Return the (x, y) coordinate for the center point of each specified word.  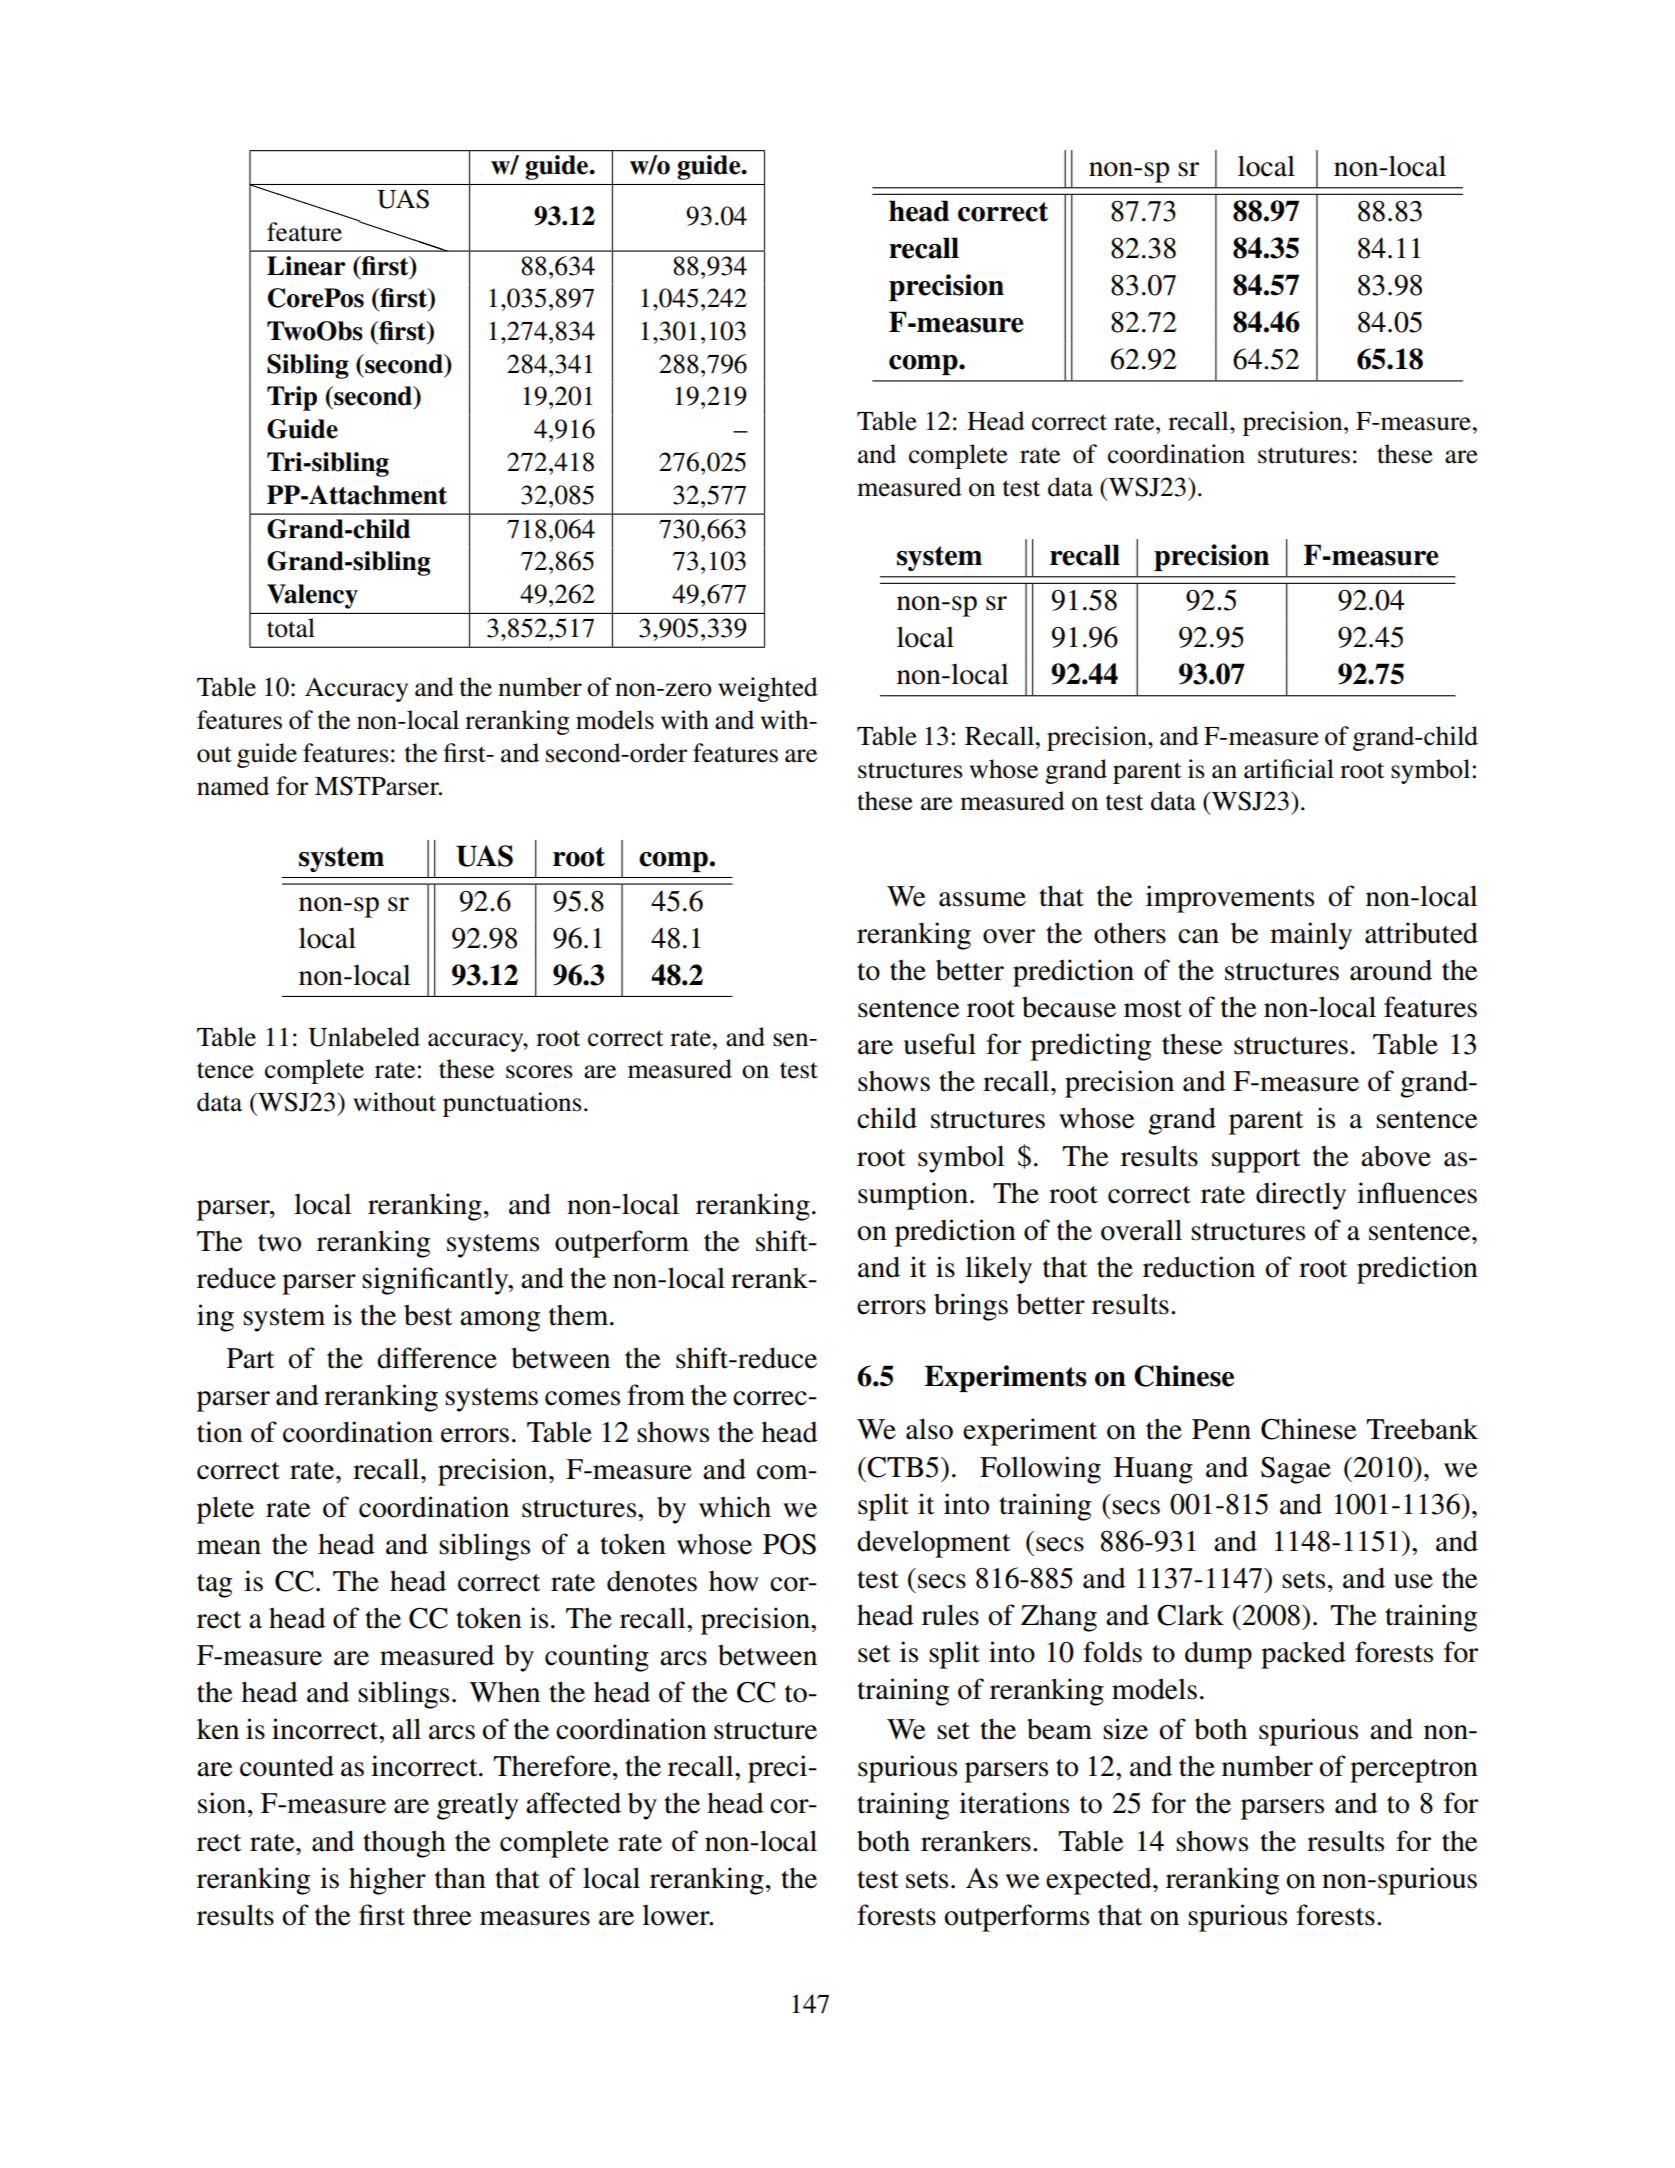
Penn (1221, 1429)
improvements (1230, 899)
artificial (1289, 769)
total (291, 628)
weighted (768, 689)
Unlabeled (364, 1037)
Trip (292, 398)
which (735, 1507)
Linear (306, 266)
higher (387, 1881)
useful (939, 1044)
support (1256, 1161)
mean (229, 1547)
